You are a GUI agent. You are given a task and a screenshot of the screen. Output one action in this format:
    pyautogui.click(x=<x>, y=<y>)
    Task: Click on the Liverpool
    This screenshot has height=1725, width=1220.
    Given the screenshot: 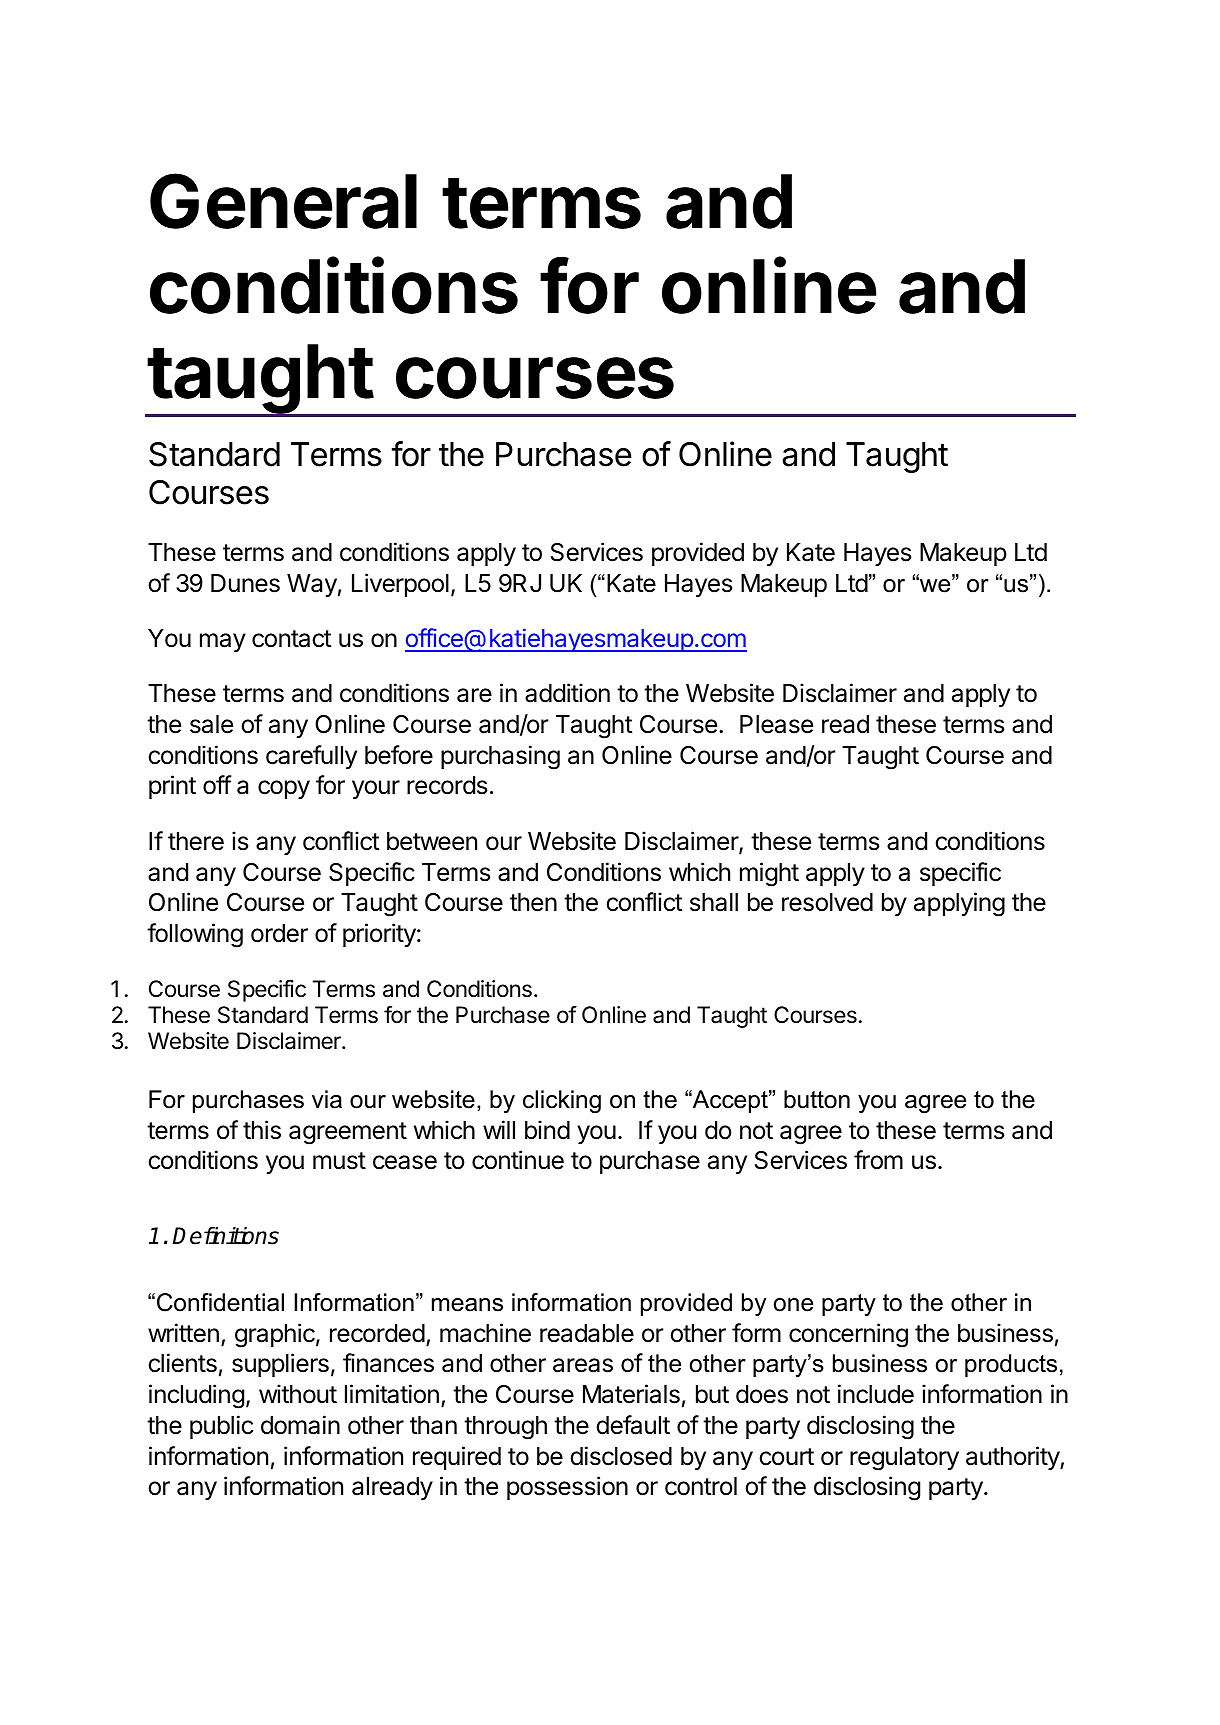 What is the action you would take?
    pyautogui.click(x=400, y=585)
